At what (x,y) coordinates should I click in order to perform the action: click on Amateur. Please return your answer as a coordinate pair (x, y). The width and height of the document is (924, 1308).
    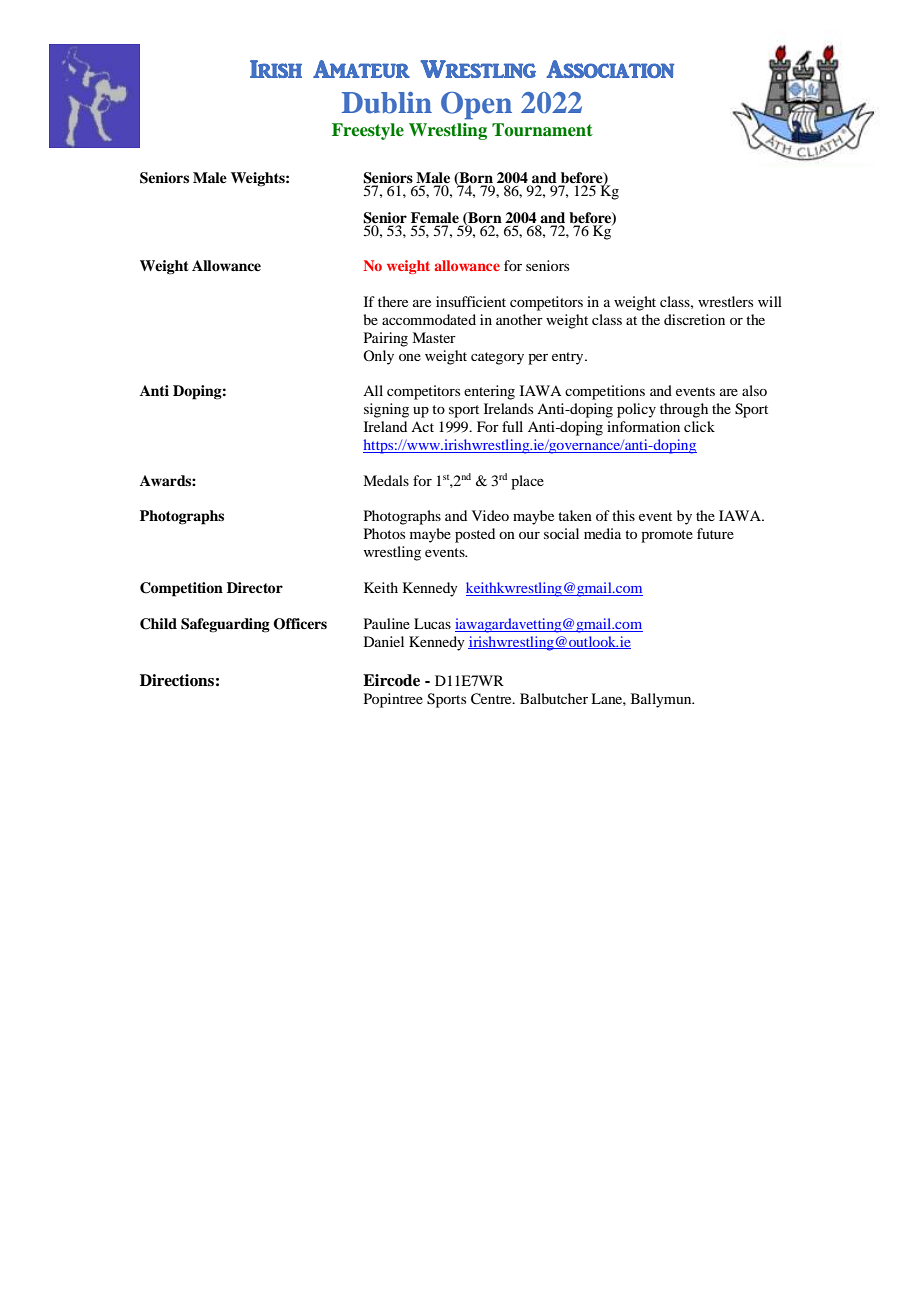
    Looking at the image, I should click on (361, 69).
